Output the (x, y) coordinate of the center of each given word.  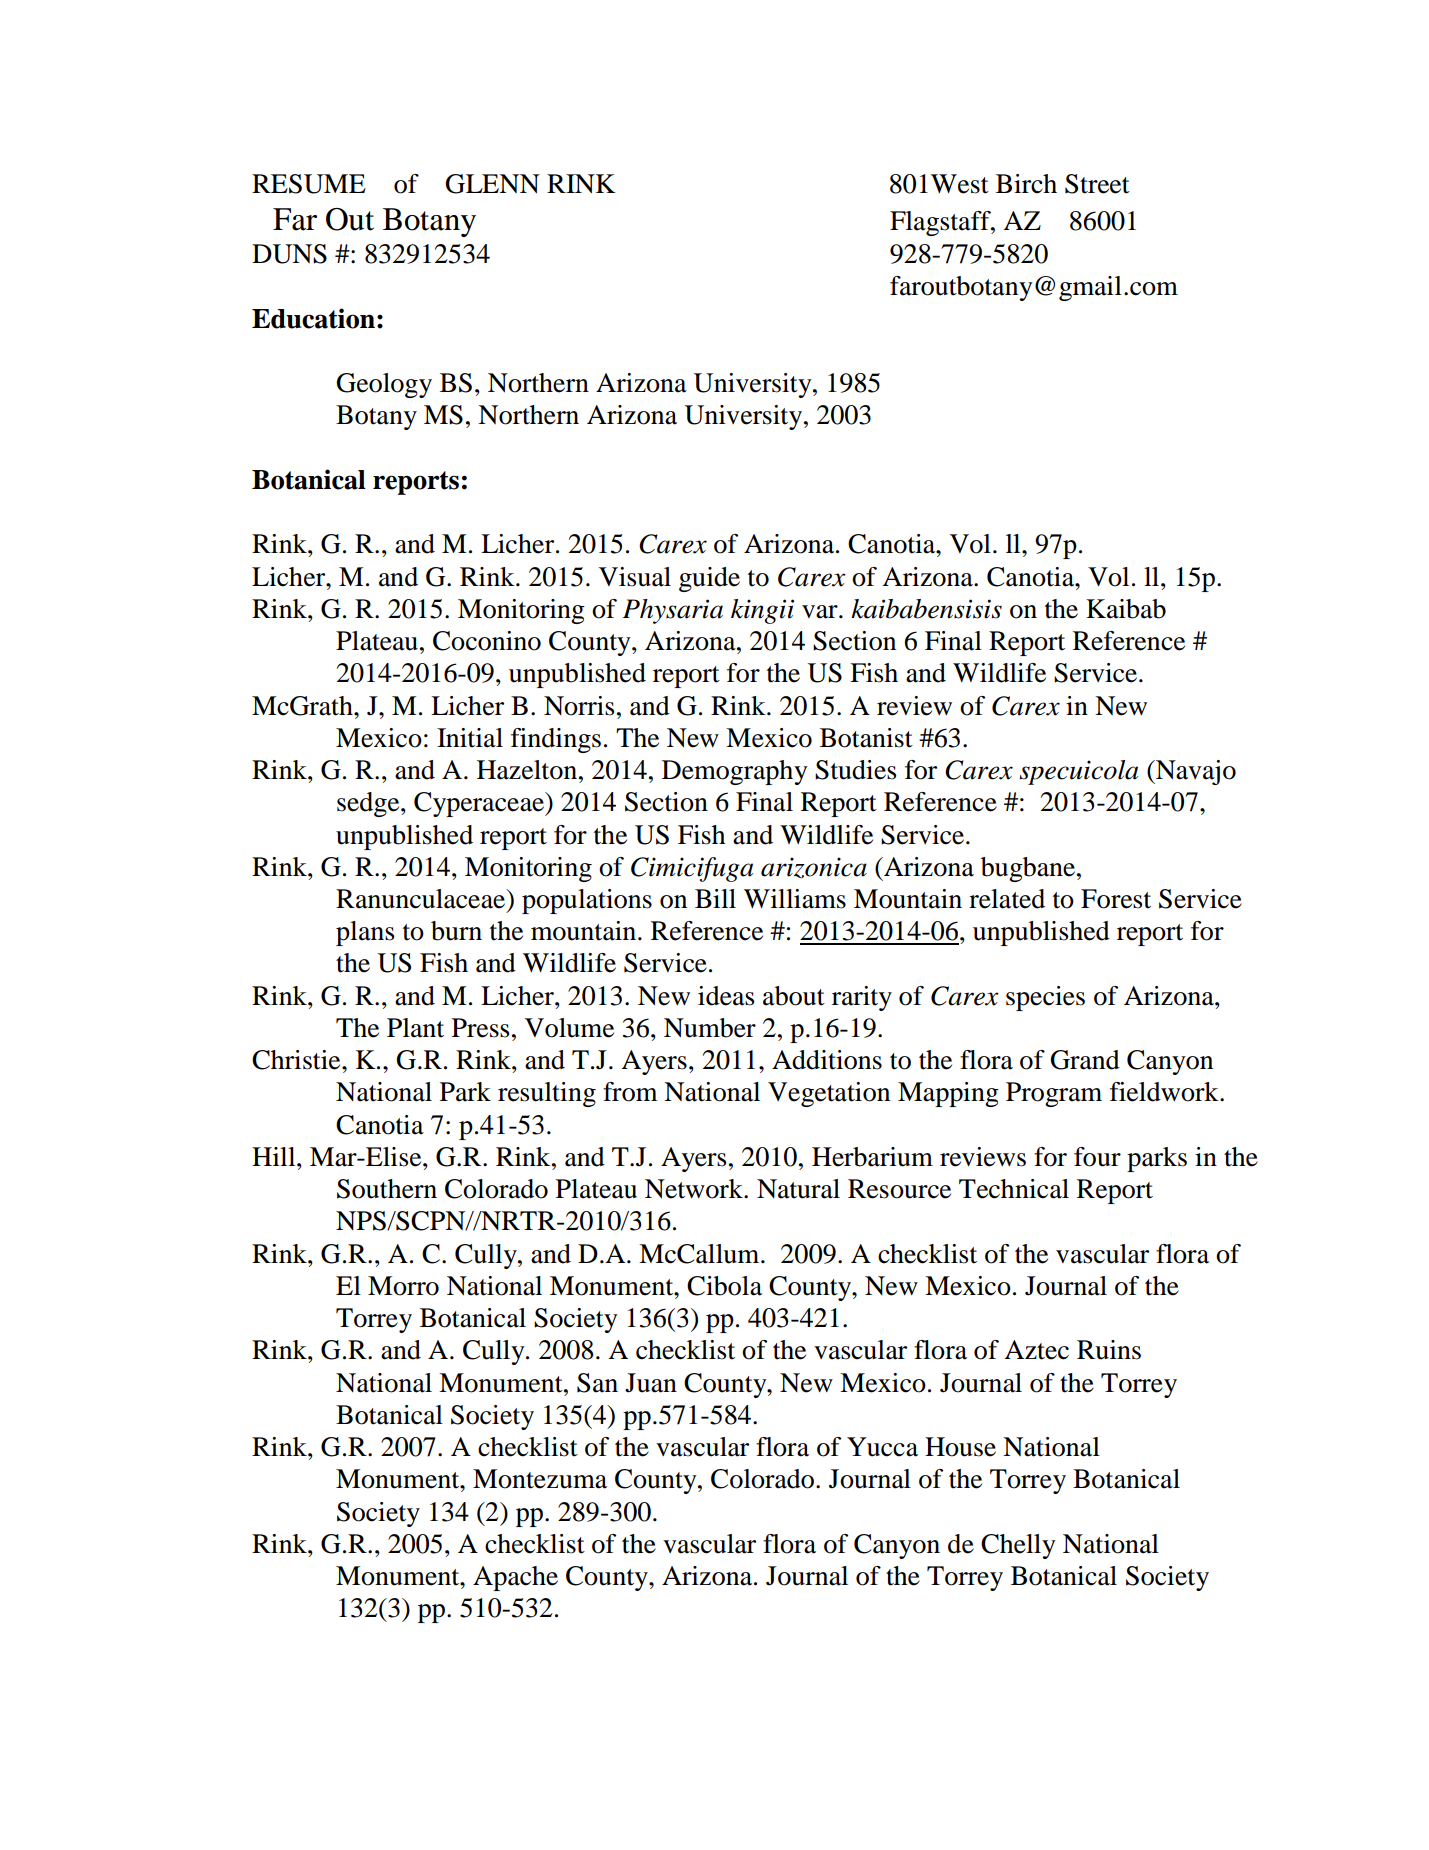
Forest (1116, 899)
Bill (715, 898)
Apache (515, 1578)
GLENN (492, 184)
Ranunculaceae (421, 899)
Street (1097, 184)
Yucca (882, 1447)
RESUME (309, 184)
